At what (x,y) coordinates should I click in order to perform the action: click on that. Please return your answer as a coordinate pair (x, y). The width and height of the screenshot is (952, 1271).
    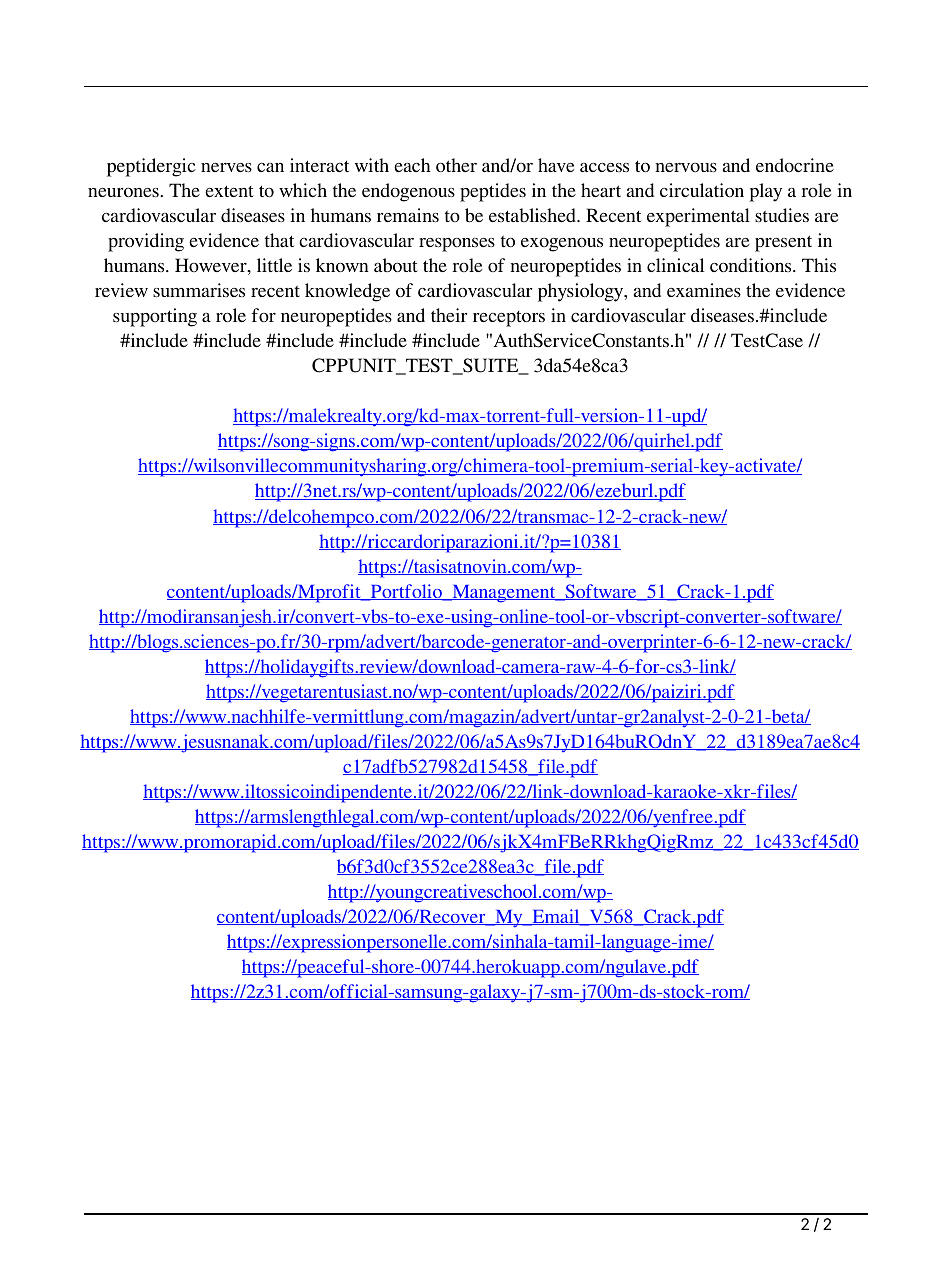
    Looking at the image, I should click on (279, 240).
